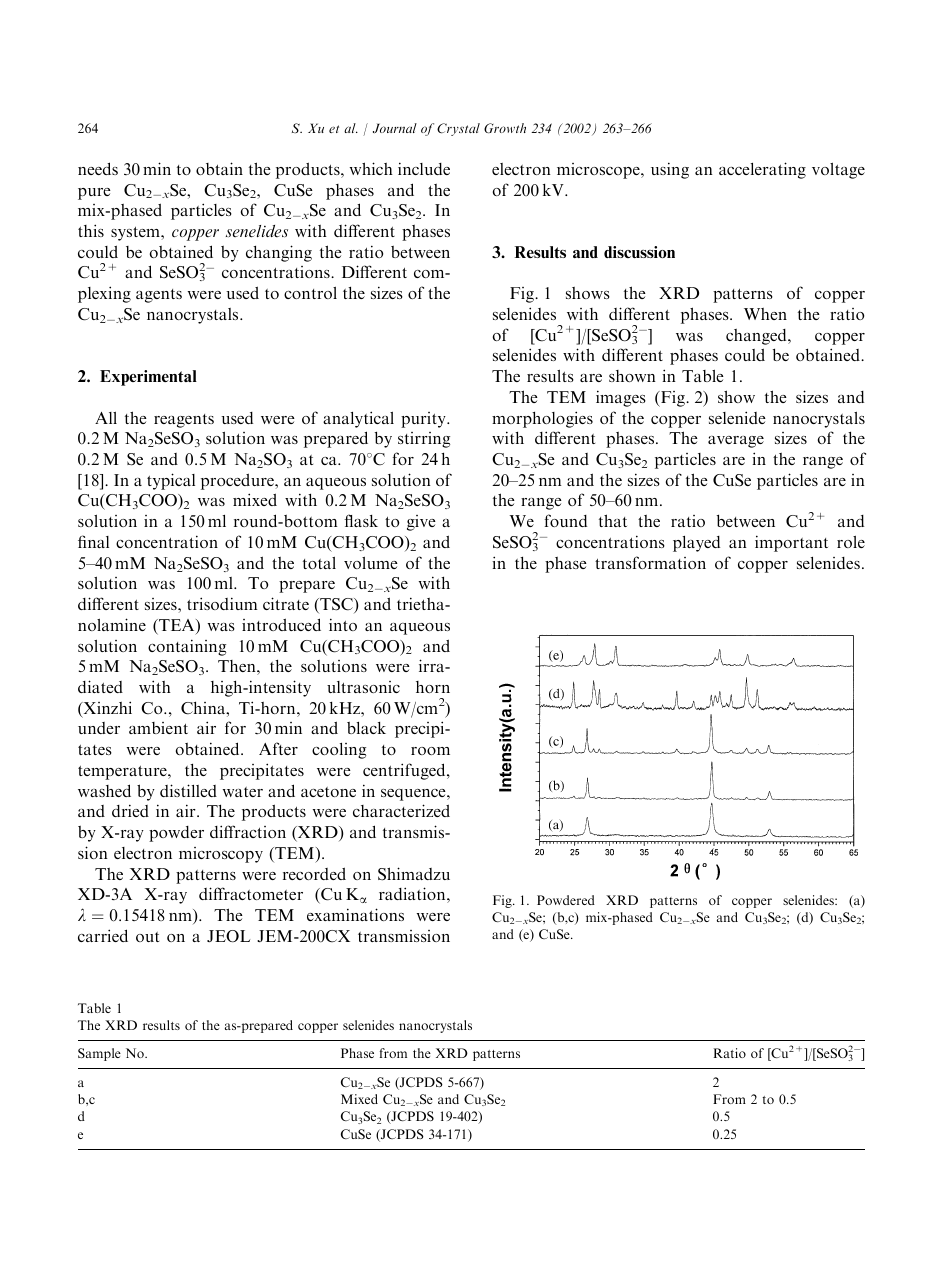 The image size is (943, 1288). What do you see at coordinates (99, 1054) in the image?
I see `Sample` at bounding box center [99, 1054].
